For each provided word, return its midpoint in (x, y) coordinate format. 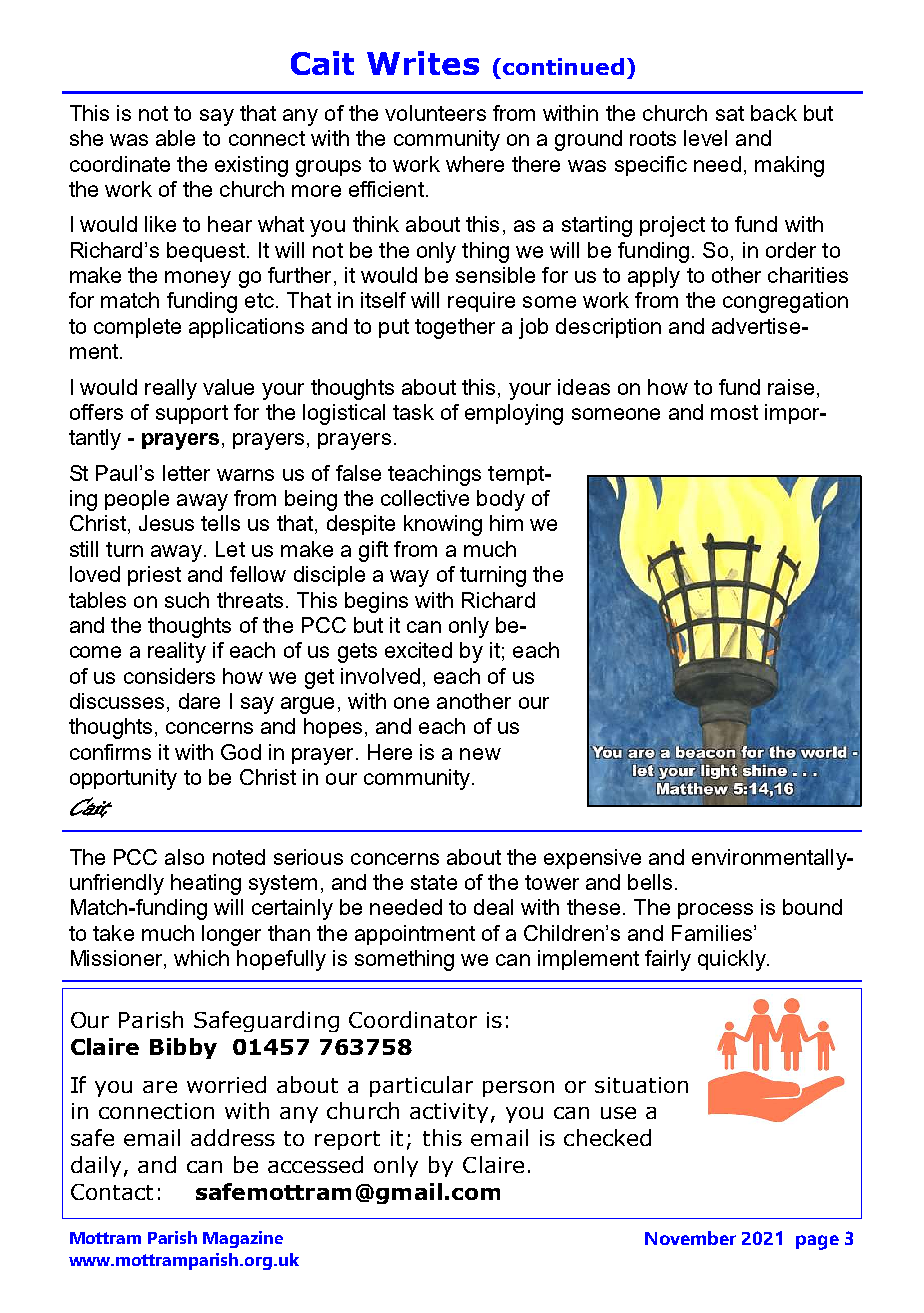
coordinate (120, 164)
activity (449, 1113)
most (734, 412)
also (184, 857)
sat (730, 113)
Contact (112, 1192)
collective (425, 498)
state (434, 882)
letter (186, 473)
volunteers (435, 113)
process (715, 911)
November (690, 1238)
